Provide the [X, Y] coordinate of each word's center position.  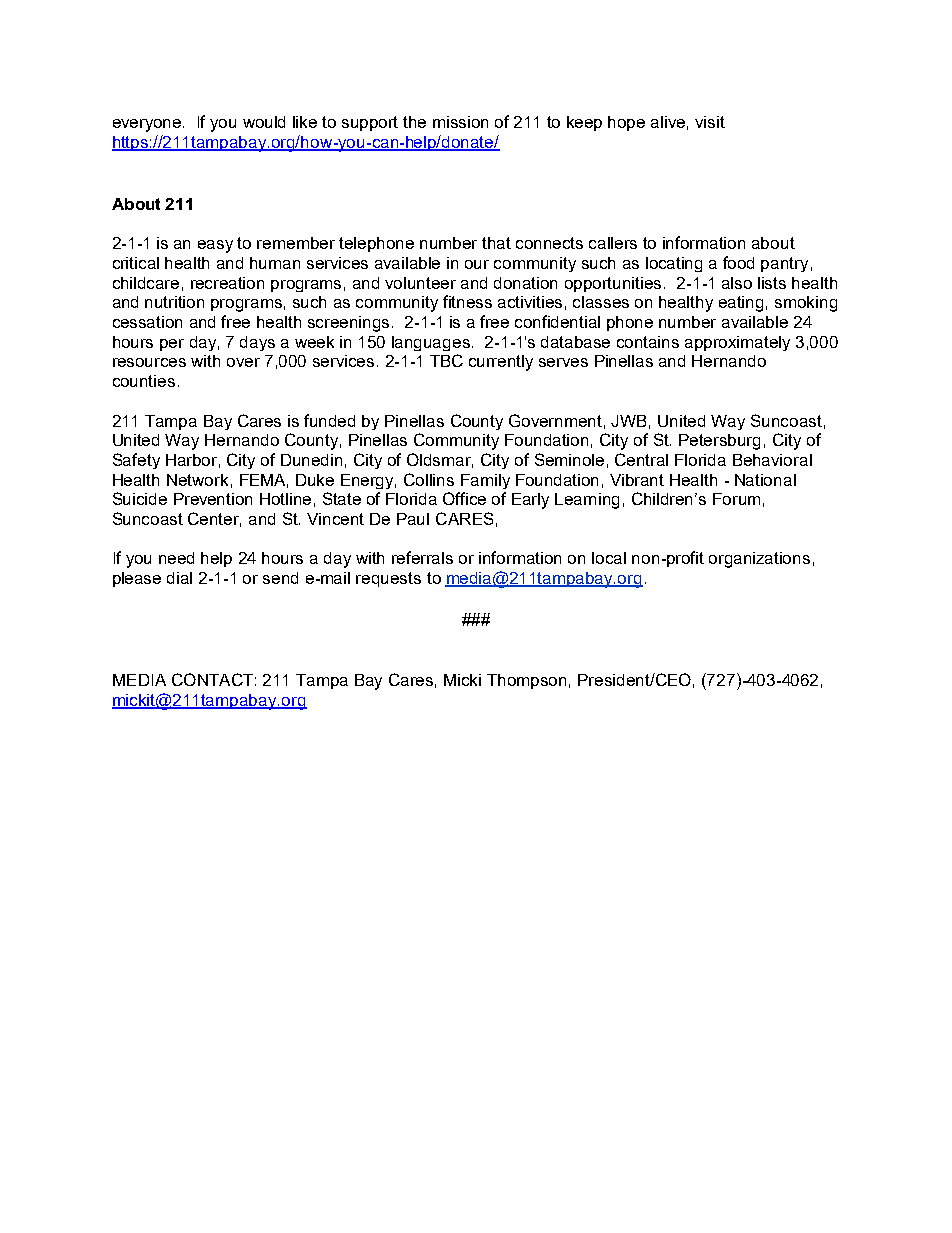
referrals [422, 557]
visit [710, 122]
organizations [759, 560]
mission [460, 122]
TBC [446, 360]
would [264, 122]
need [176, 558]
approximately [737, 343]
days [257, 343]
